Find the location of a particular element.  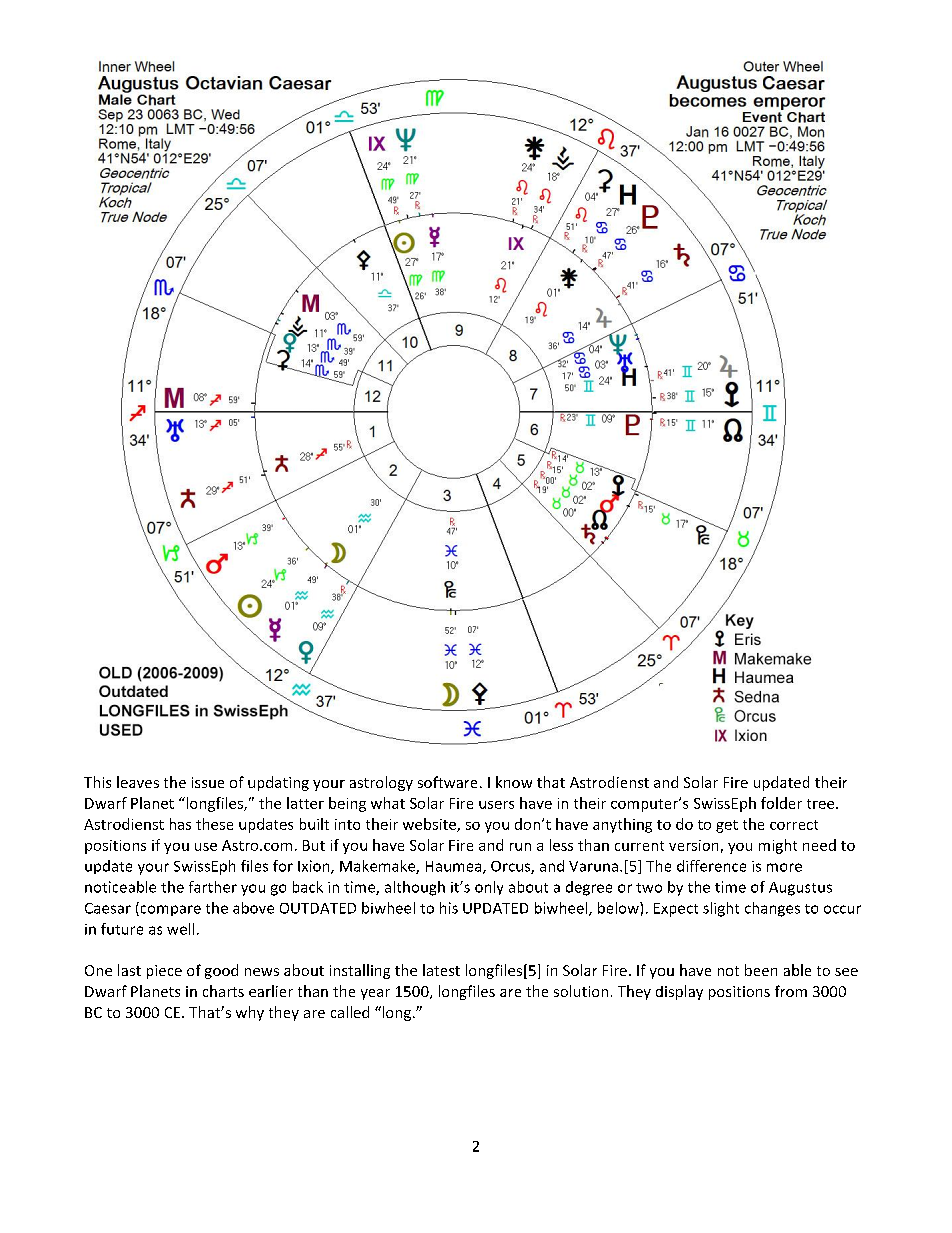

more is located at coordinates (784, 867).
